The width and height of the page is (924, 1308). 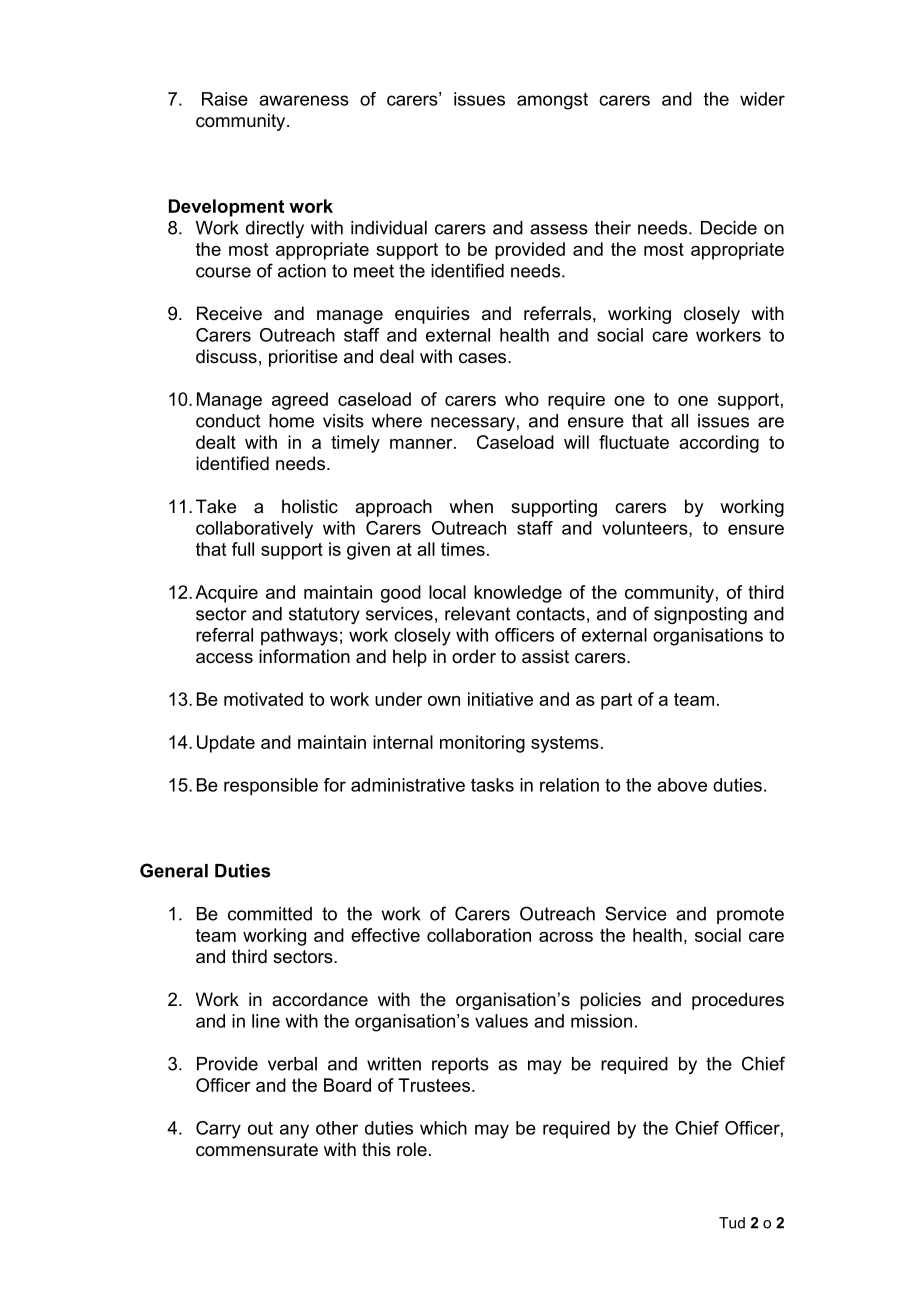 I want to click on Carry, so click(x=218, y=1130).
